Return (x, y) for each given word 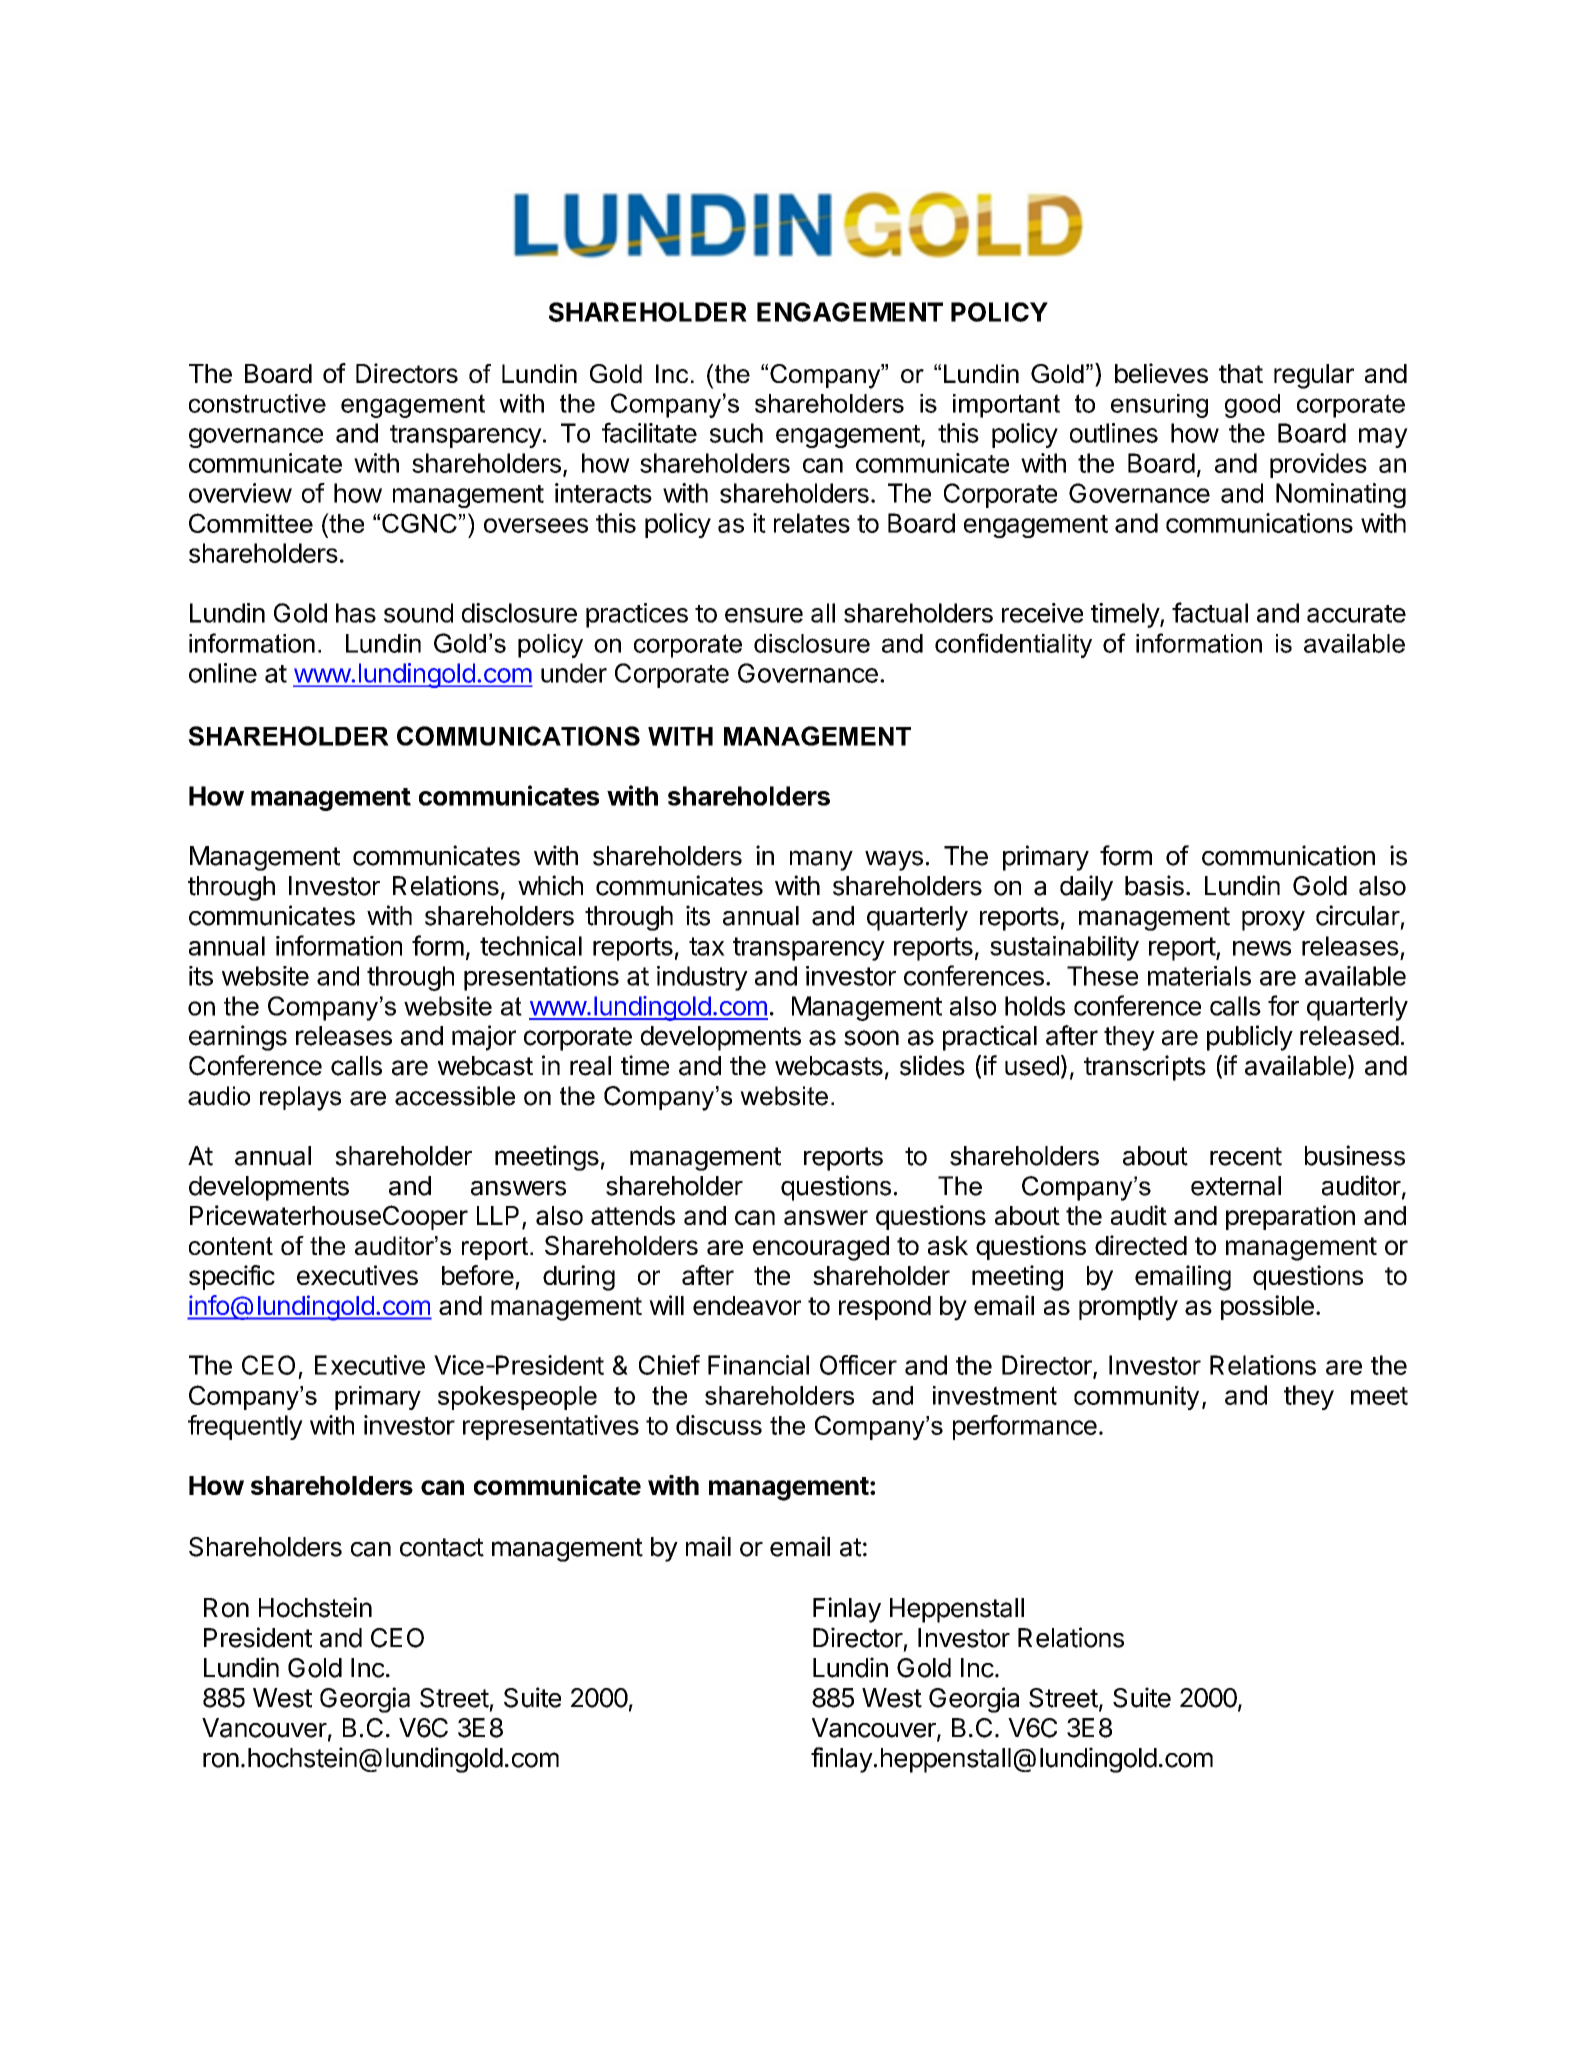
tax (707, 946)
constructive (257, 403)
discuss (719, 1425)
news (1262, 948)
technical (531, 946)
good (1252, 406)
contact (442, 1547)
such (736, 433)
